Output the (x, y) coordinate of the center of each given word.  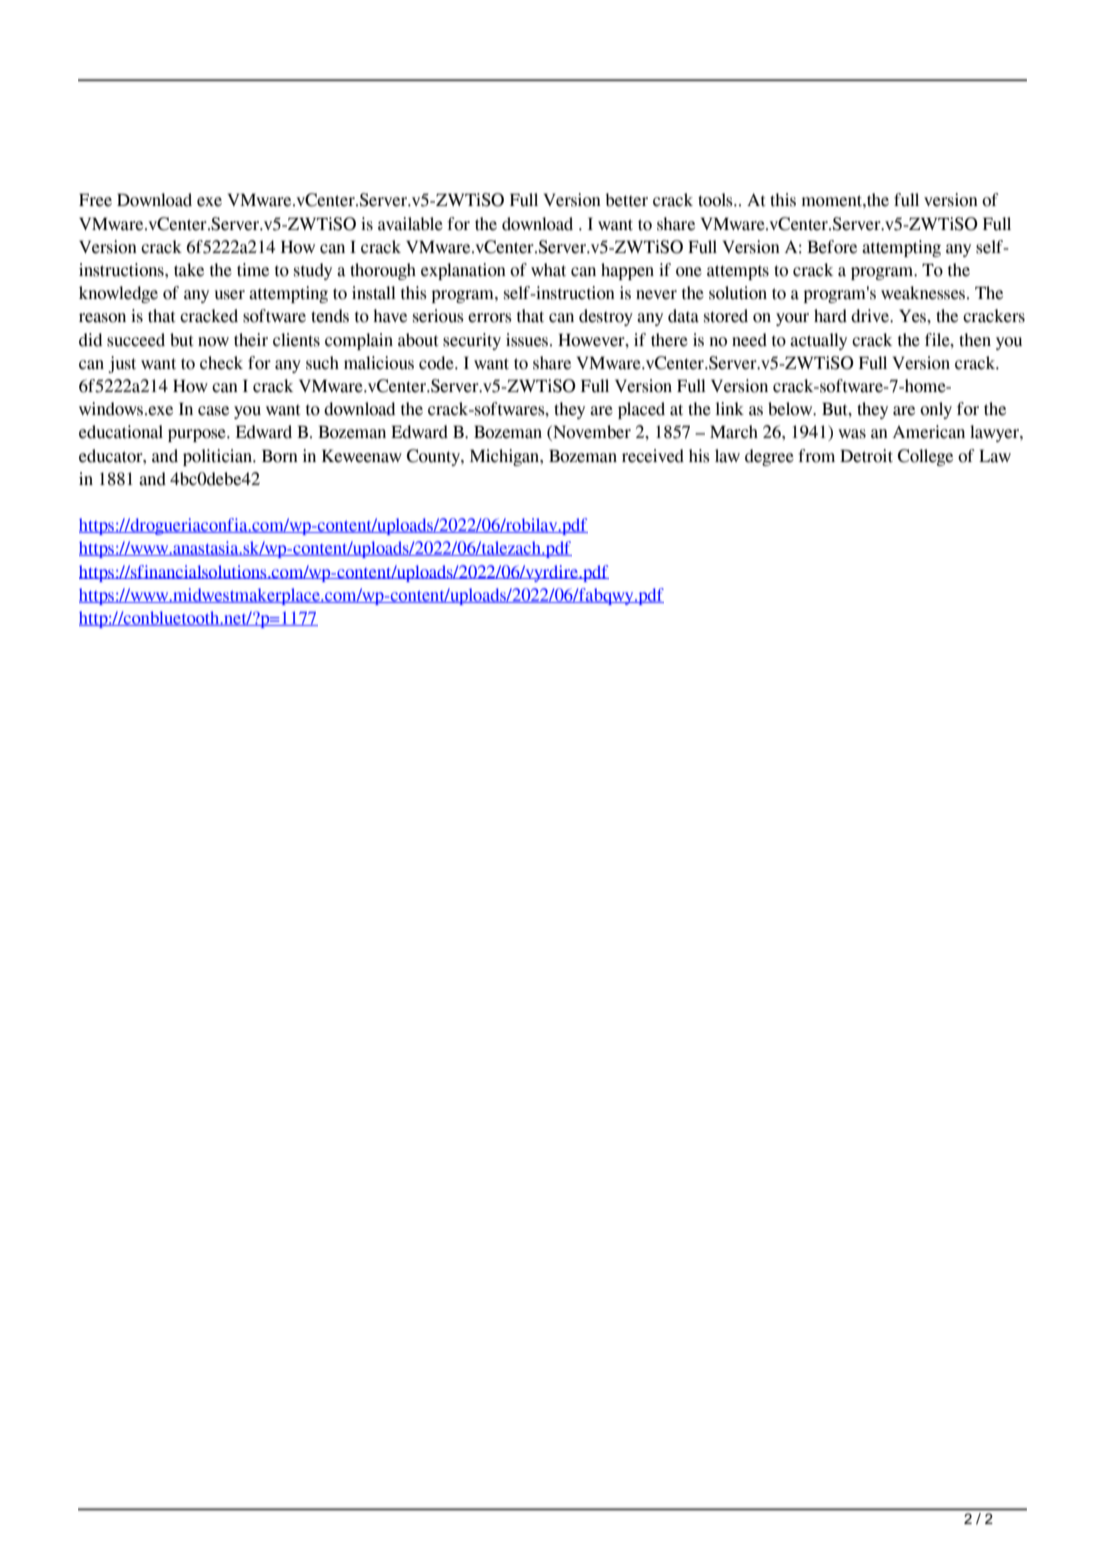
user (230, 295)
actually (818, 341)
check (221, 363)
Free (95, 200)
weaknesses (924, 293)
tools (716, 200)
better (626, 200)
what (548, 270)
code (437, 363)
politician (219, 457)
